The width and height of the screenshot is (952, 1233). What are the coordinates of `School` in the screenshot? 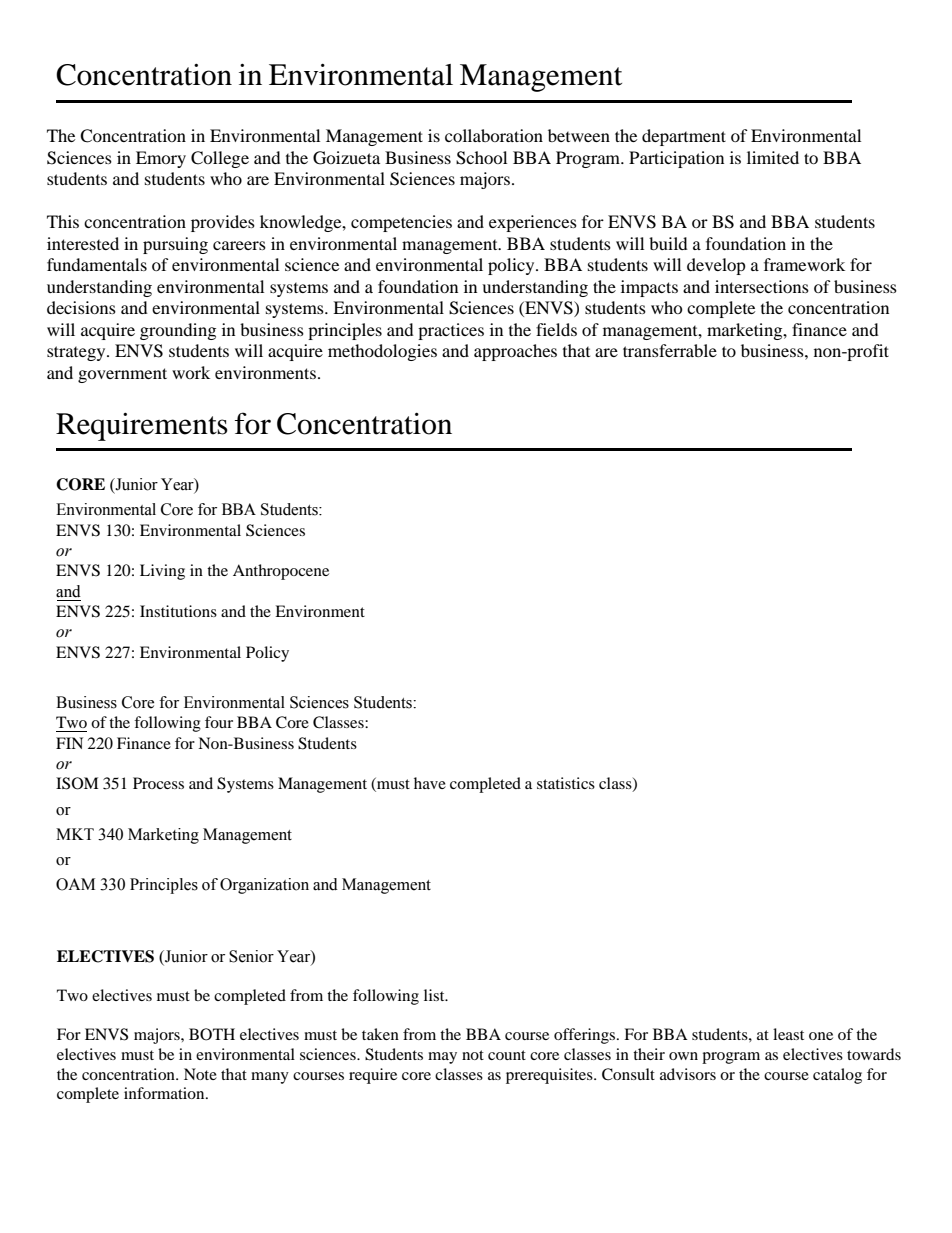 It's located at (481, 158).
